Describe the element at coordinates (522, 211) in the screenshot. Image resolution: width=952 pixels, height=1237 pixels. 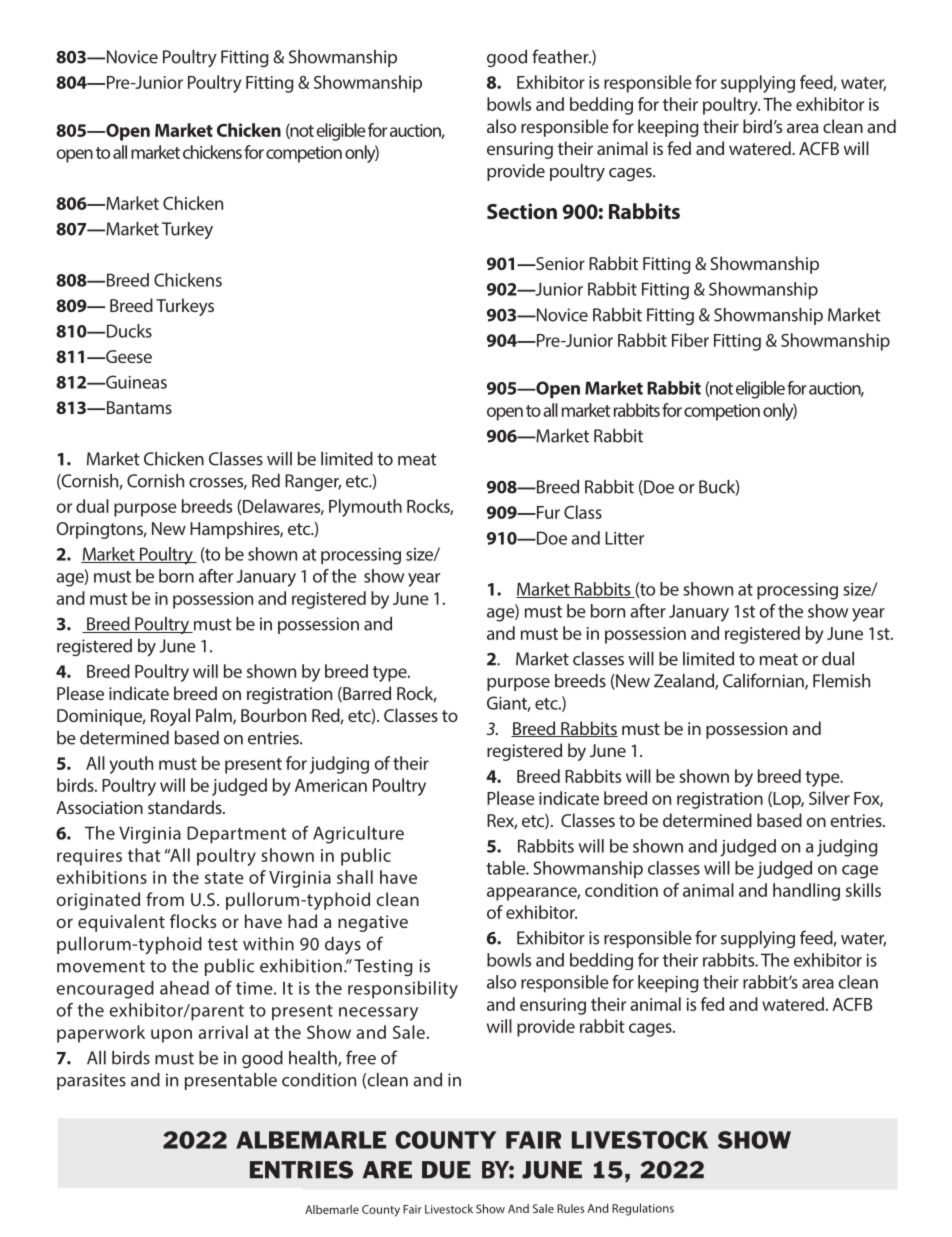
I see `Section` at that location.
